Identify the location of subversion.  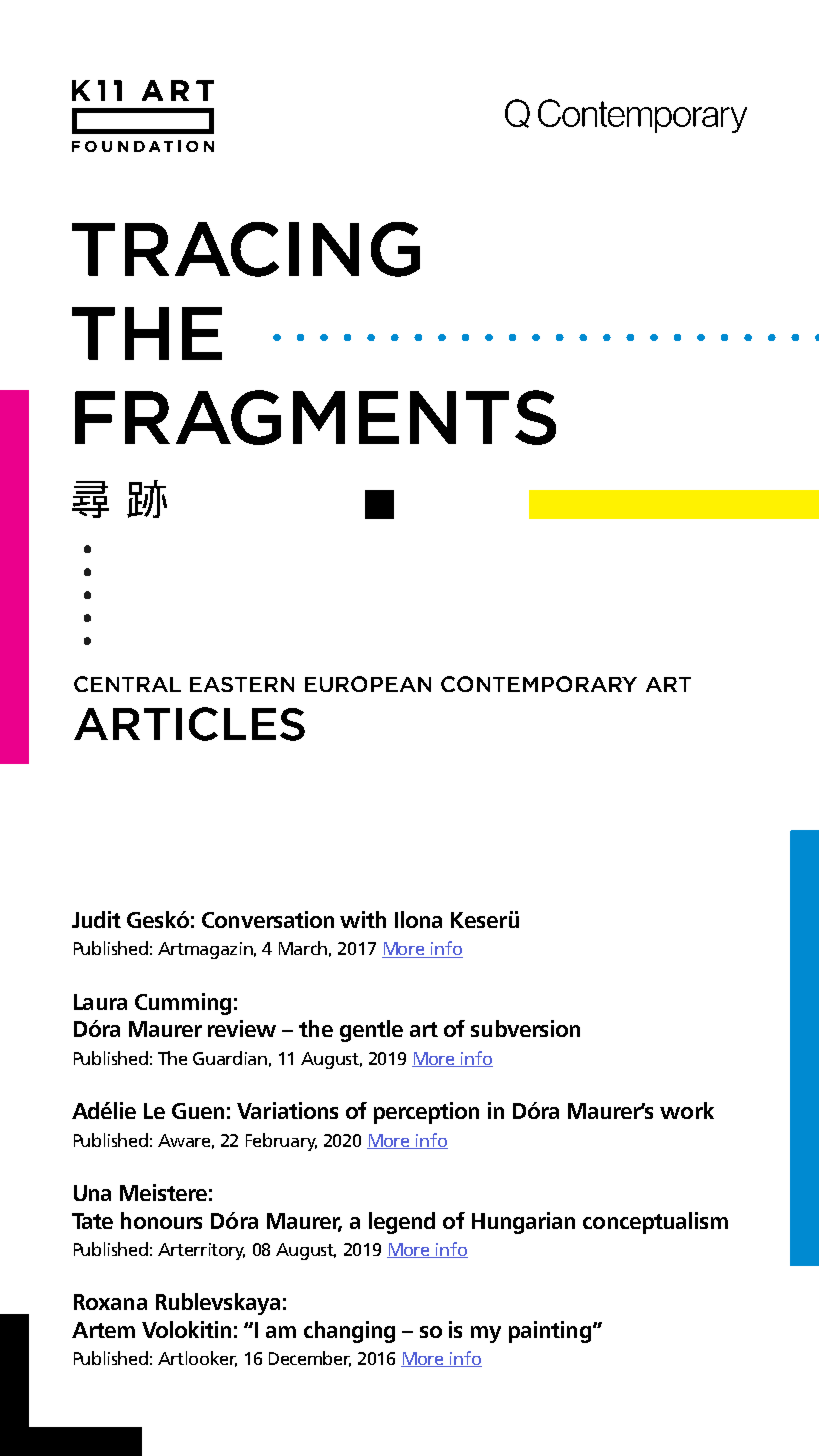
(525, 1028).
